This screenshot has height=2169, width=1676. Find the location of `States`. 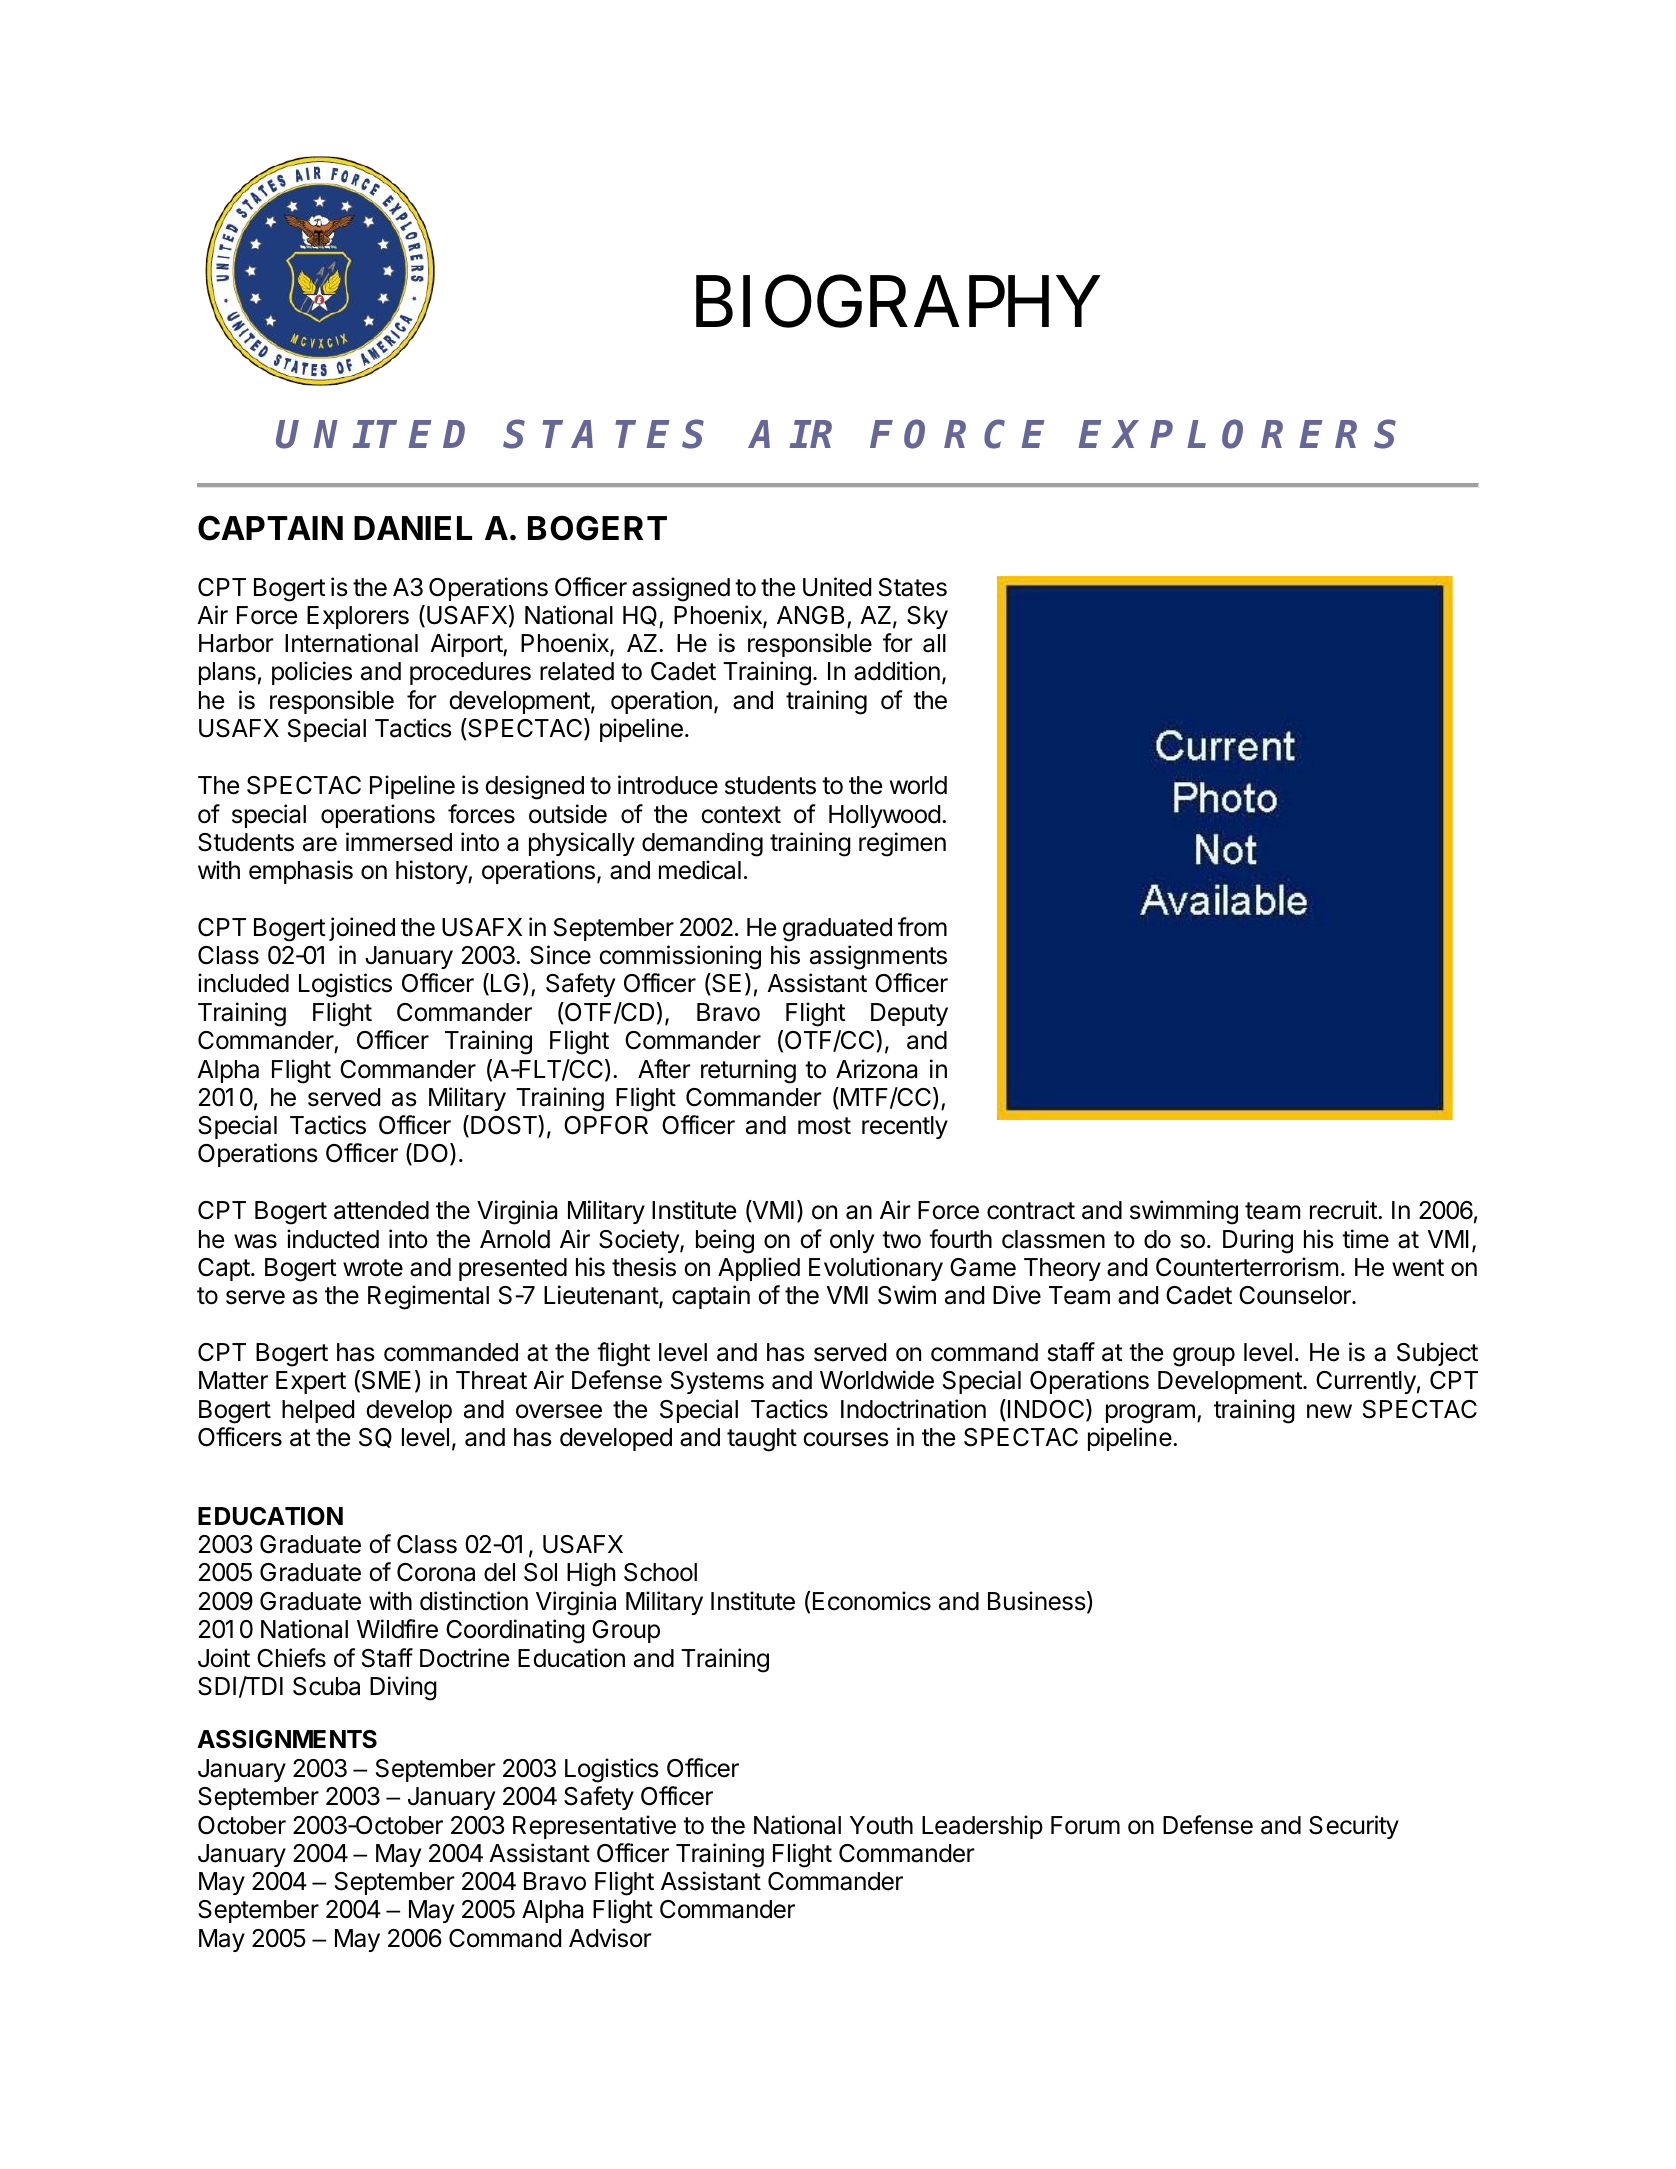

States is located at coordinates (913, 587).
